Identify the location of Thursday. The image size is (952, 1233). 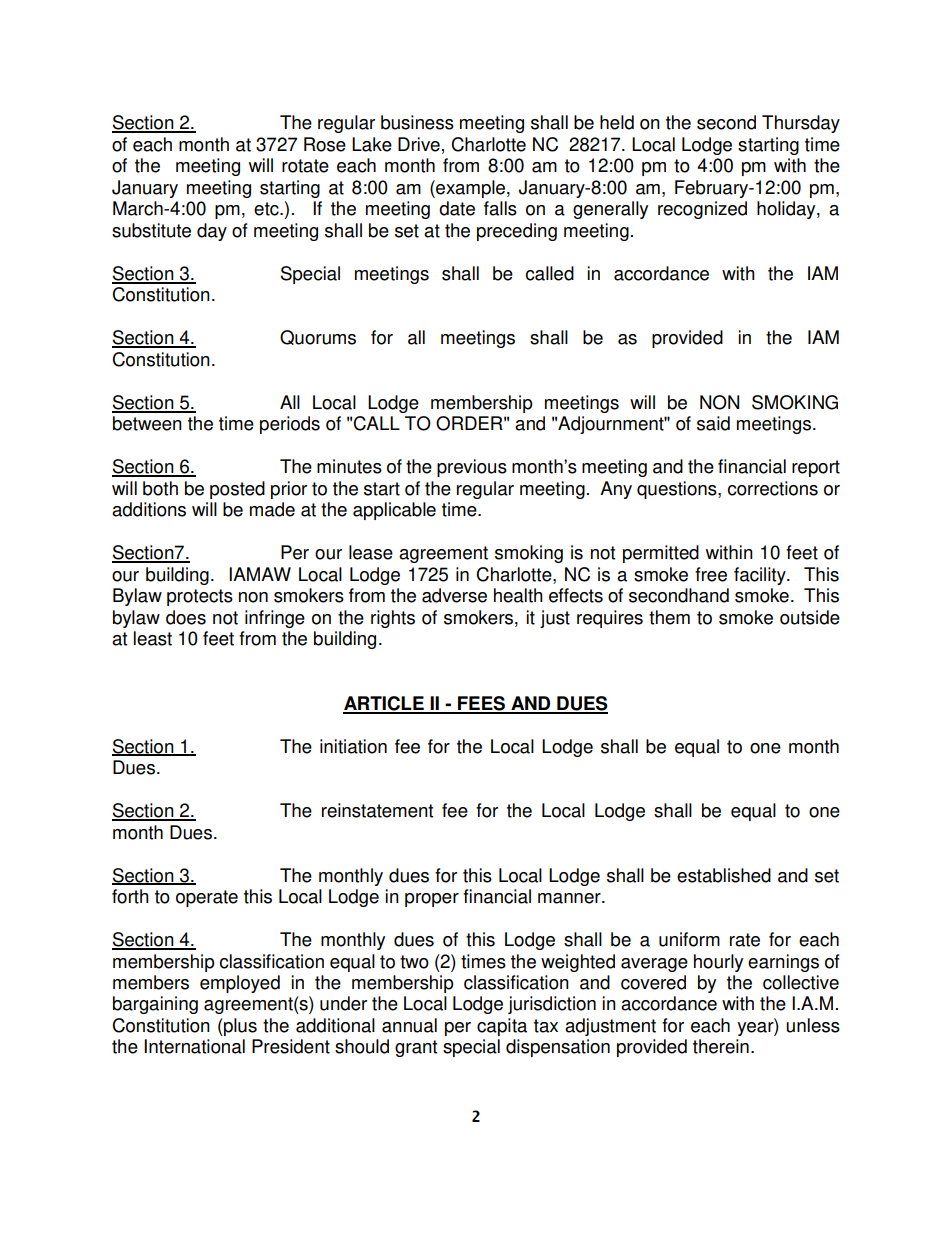
(801, 124).
